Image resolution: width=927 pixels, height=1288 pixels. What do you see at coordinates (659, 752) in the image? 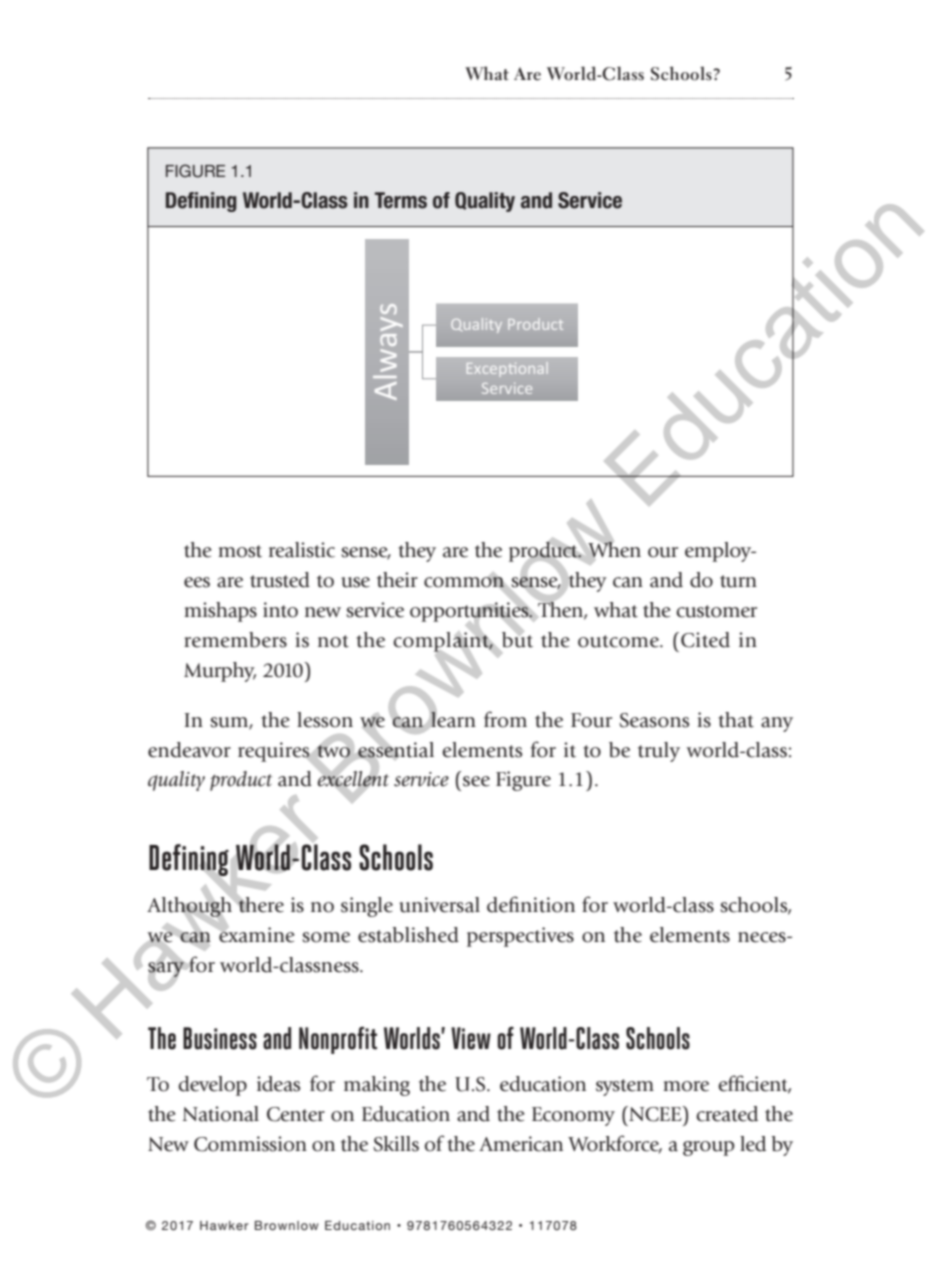
I see `truly` at bounding box center [659, 752].
